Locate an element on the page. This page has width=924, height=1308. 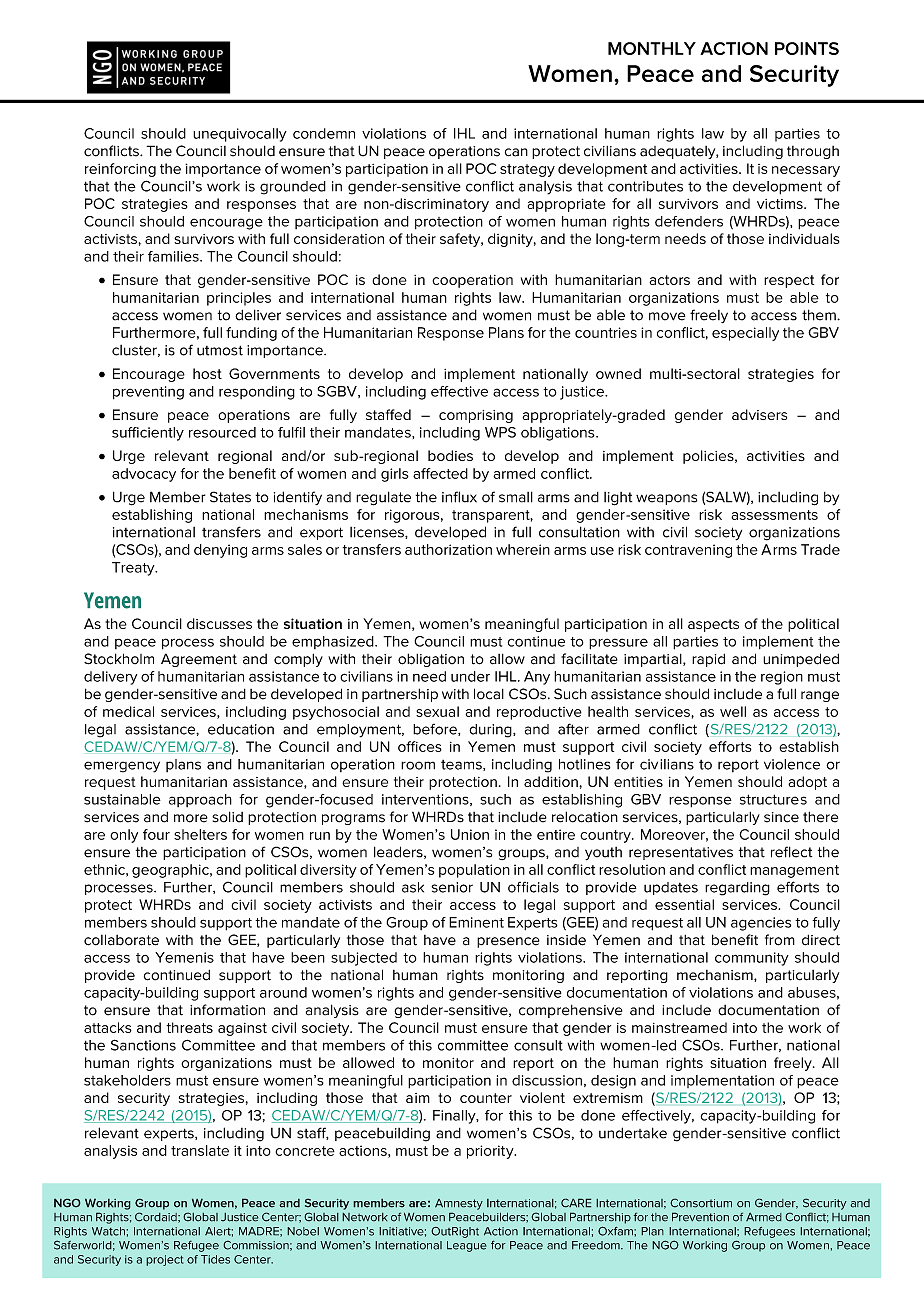
rapid is located at coordinates (708, 660).
